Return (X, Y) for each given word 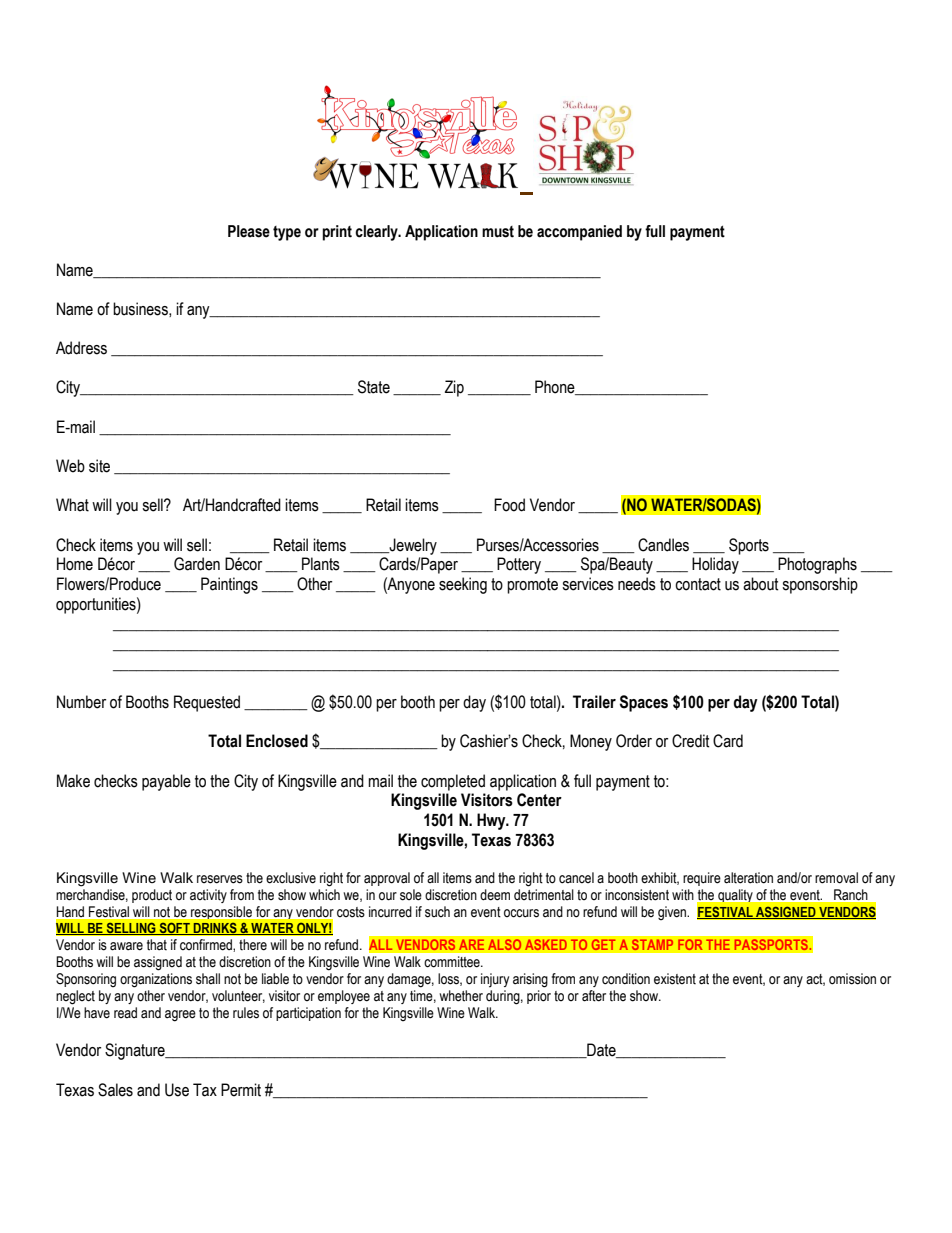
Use (177, 1090)
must (498, 232)
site (99, 466)
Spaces (644, 703)
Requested (207, 703)
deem (495, 895)
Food (509, 505)
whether (461, 996)
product (152, 896)
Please (249, 231)
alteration (748, 878)
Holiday (715, 565)
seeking (463, 585)
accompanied (579, 233)
